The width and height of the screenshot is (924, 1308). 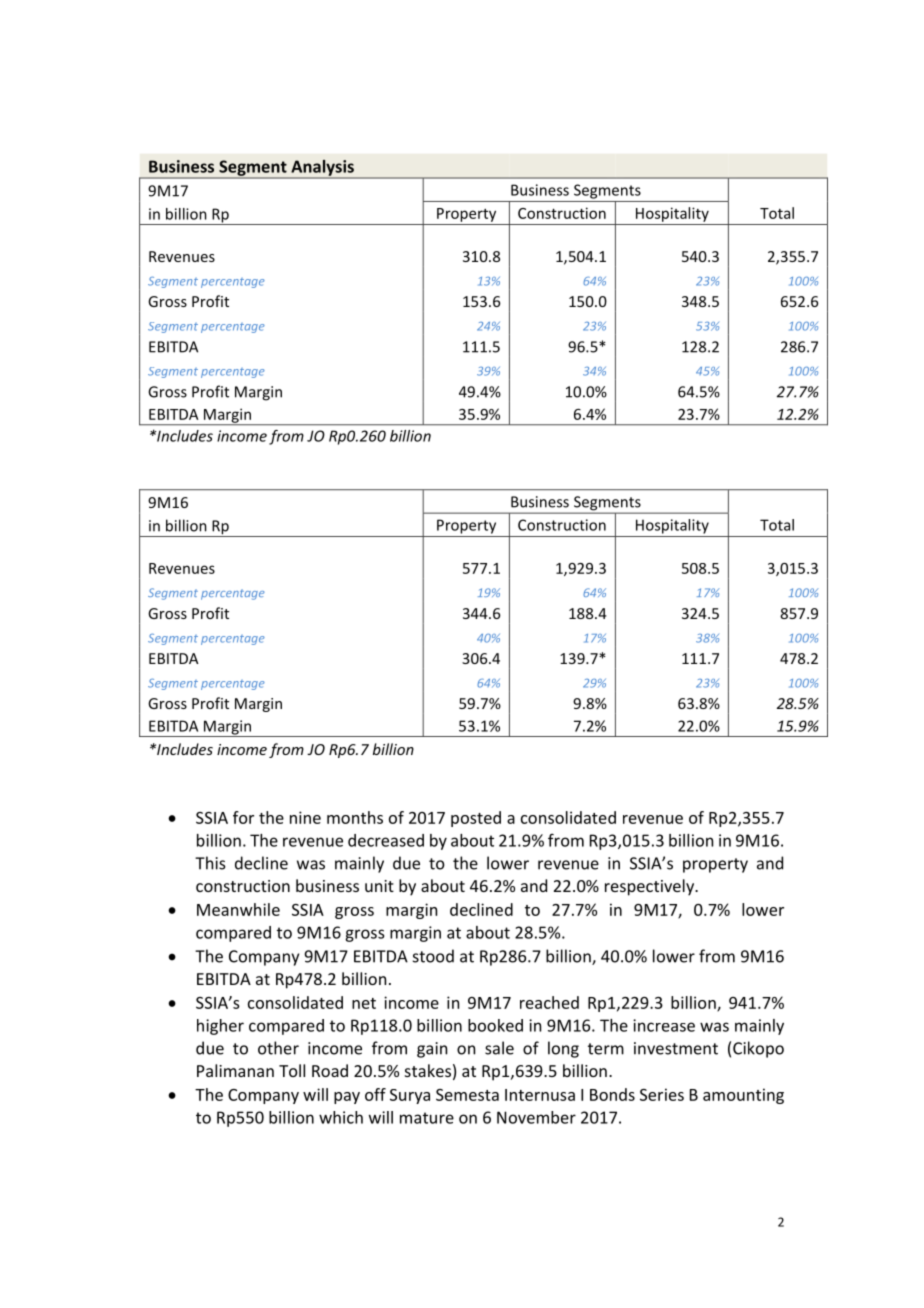 I want to click on Toll, so click(x=292, y=1070).
